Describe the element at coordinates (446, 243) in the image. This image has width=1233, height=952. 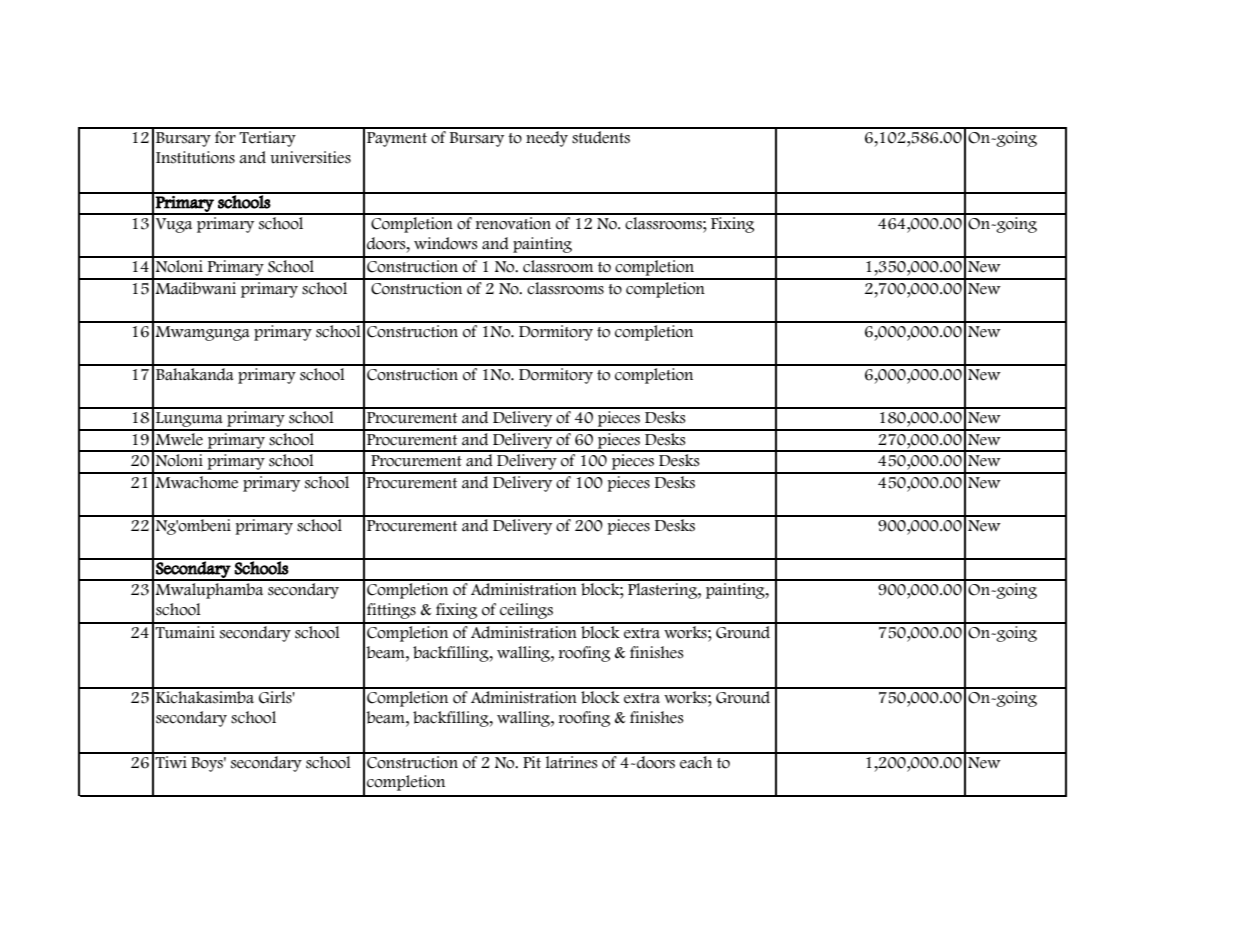
I see `windows` at that location.
